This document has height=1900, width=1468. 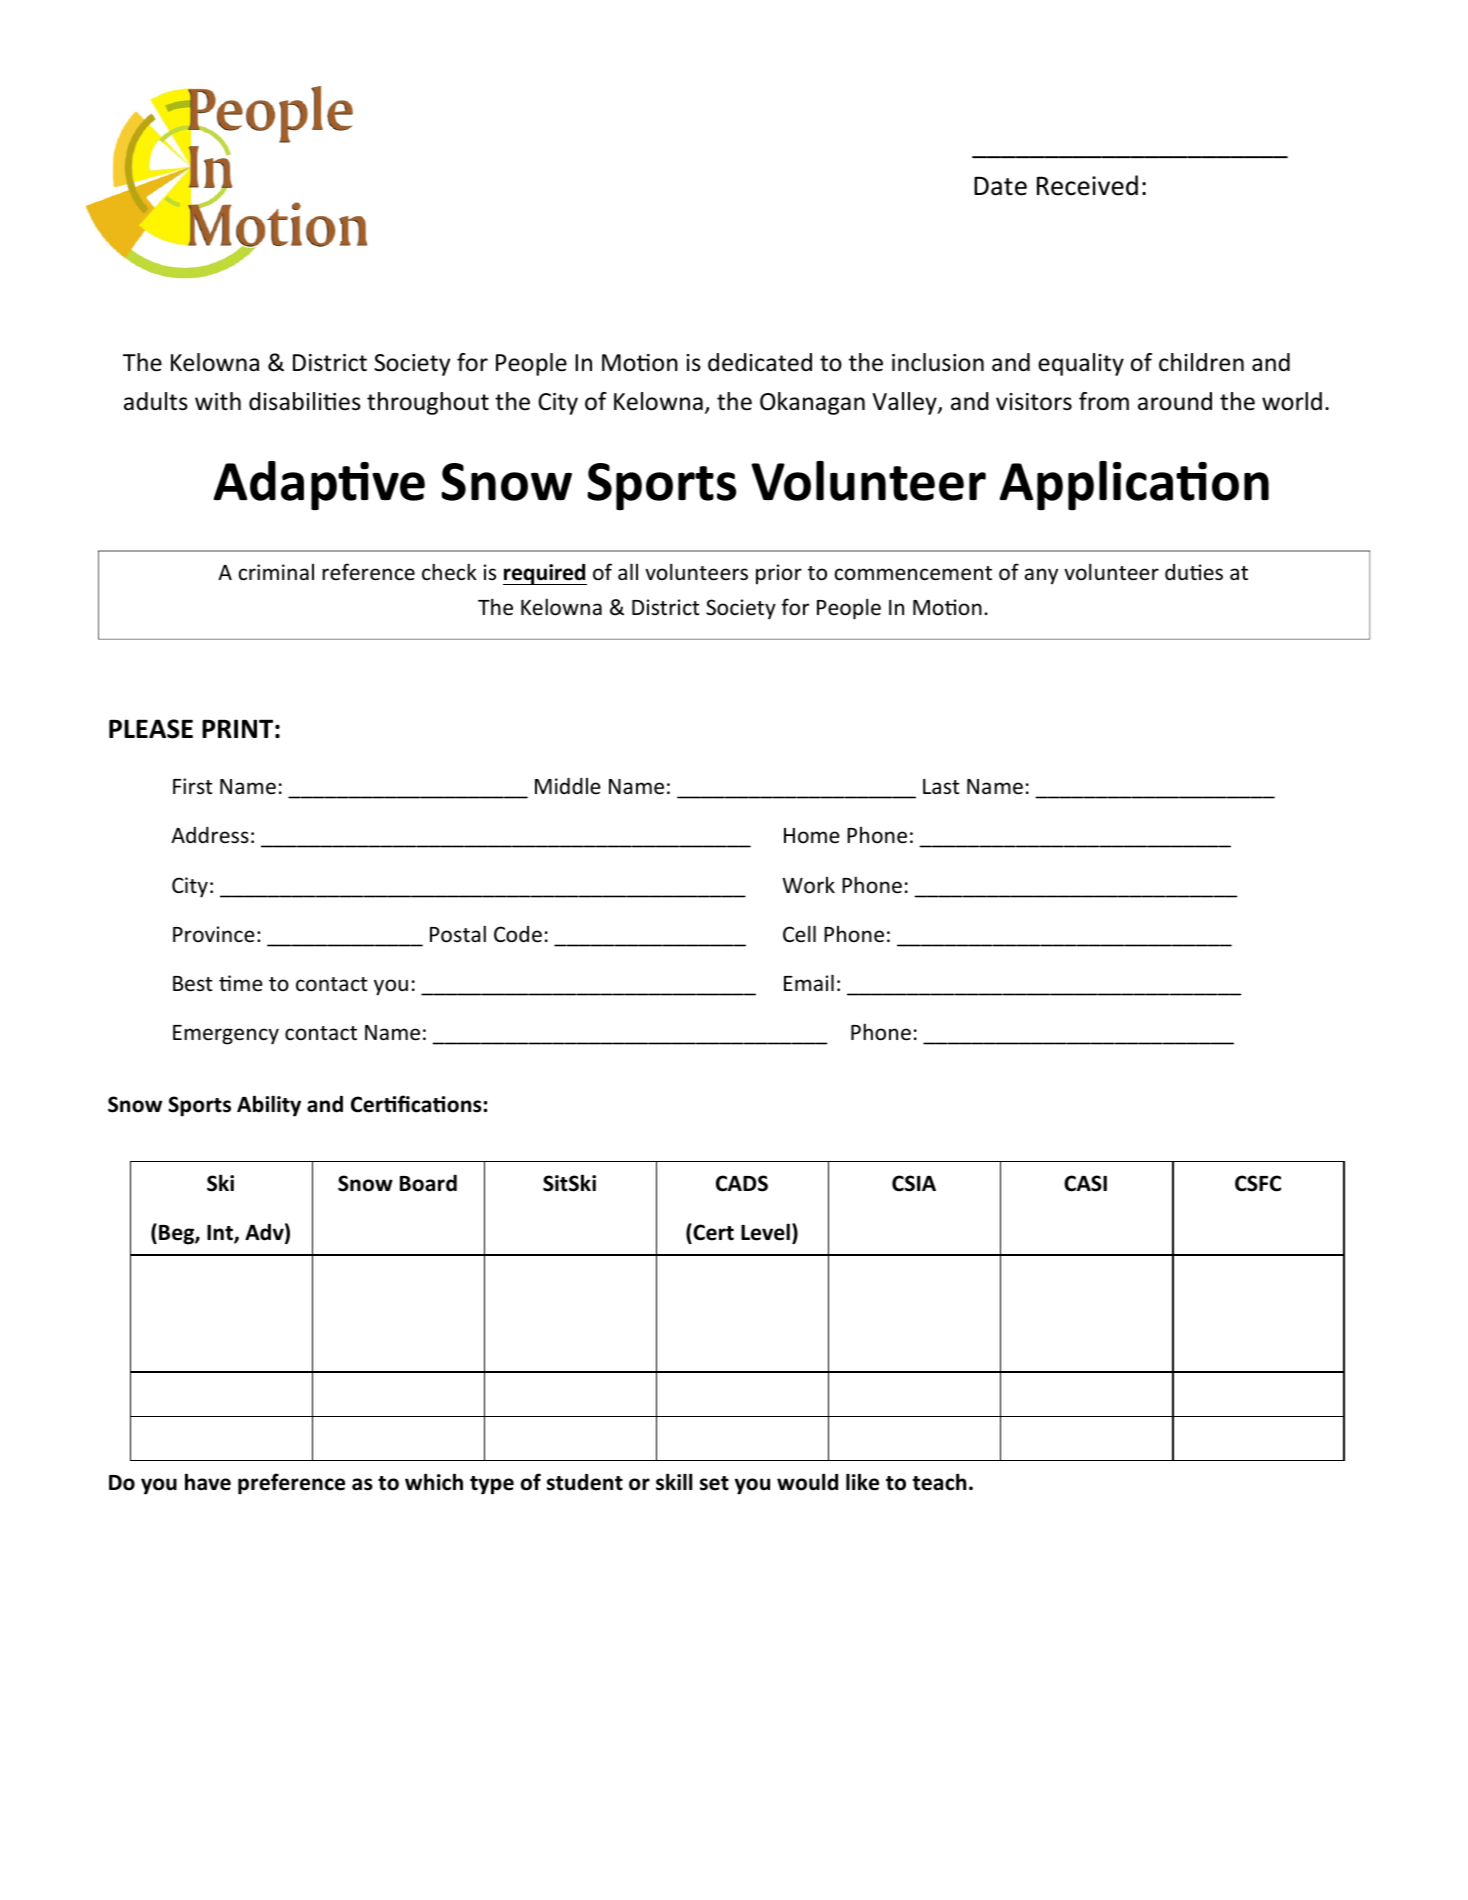 I want to click on Home, so click(x=812, y=836).
